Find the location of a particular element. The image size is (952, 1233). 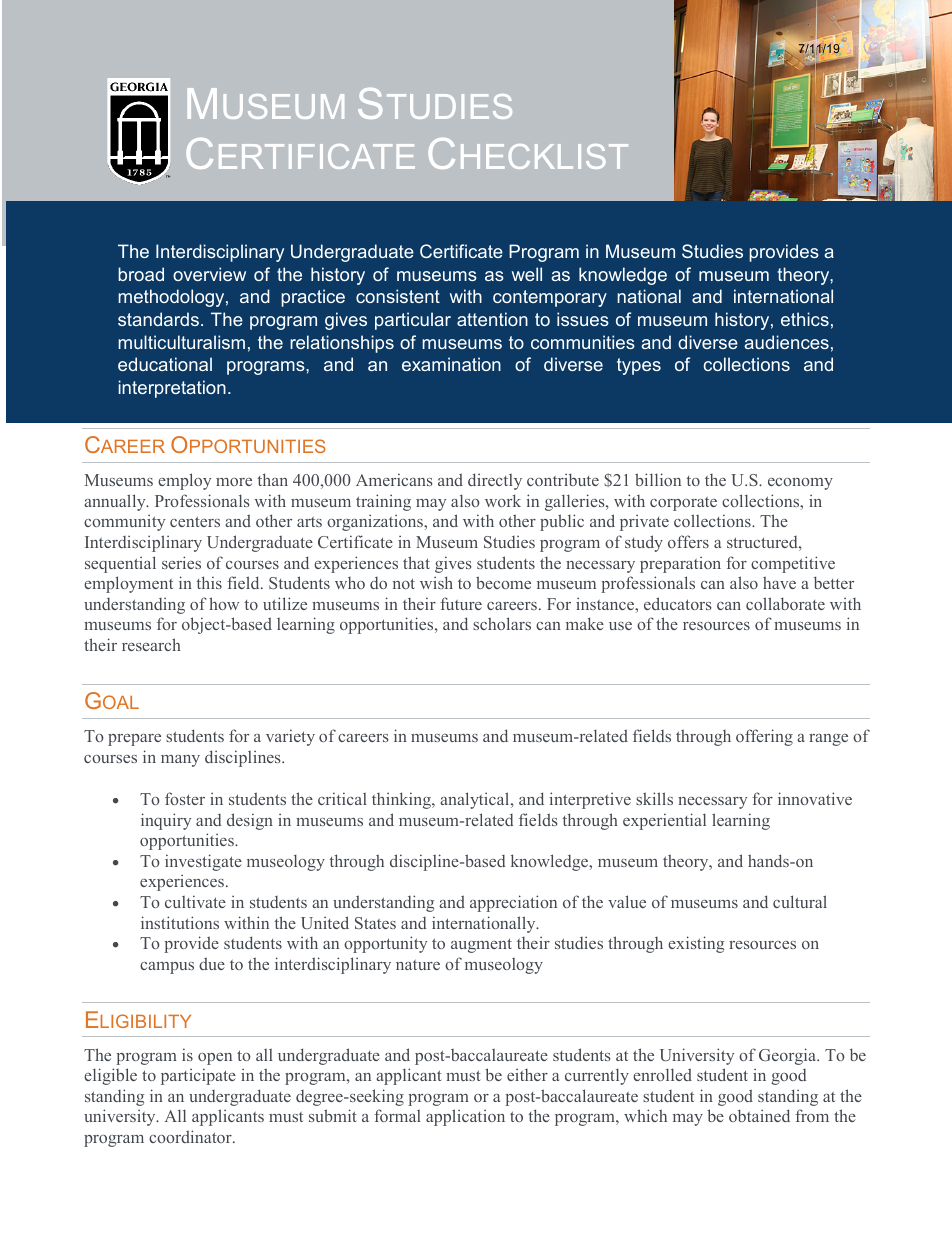

scholars is located at coordinates (502, 623).
